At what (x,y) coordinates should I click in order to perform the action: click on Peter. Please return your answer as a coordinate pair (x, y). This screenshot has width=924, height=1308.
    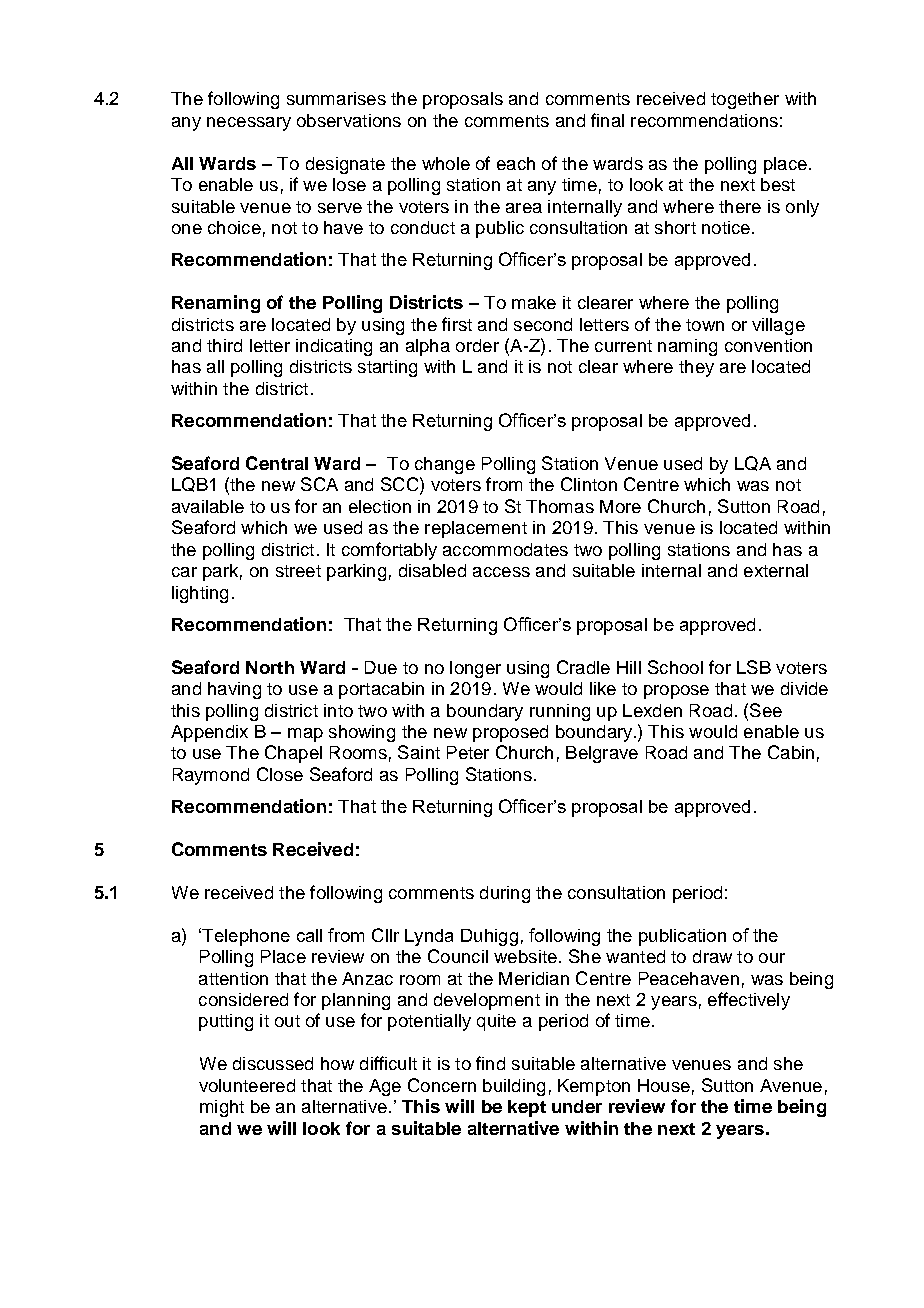
    Looking at the image, I should click on (468, 752).
